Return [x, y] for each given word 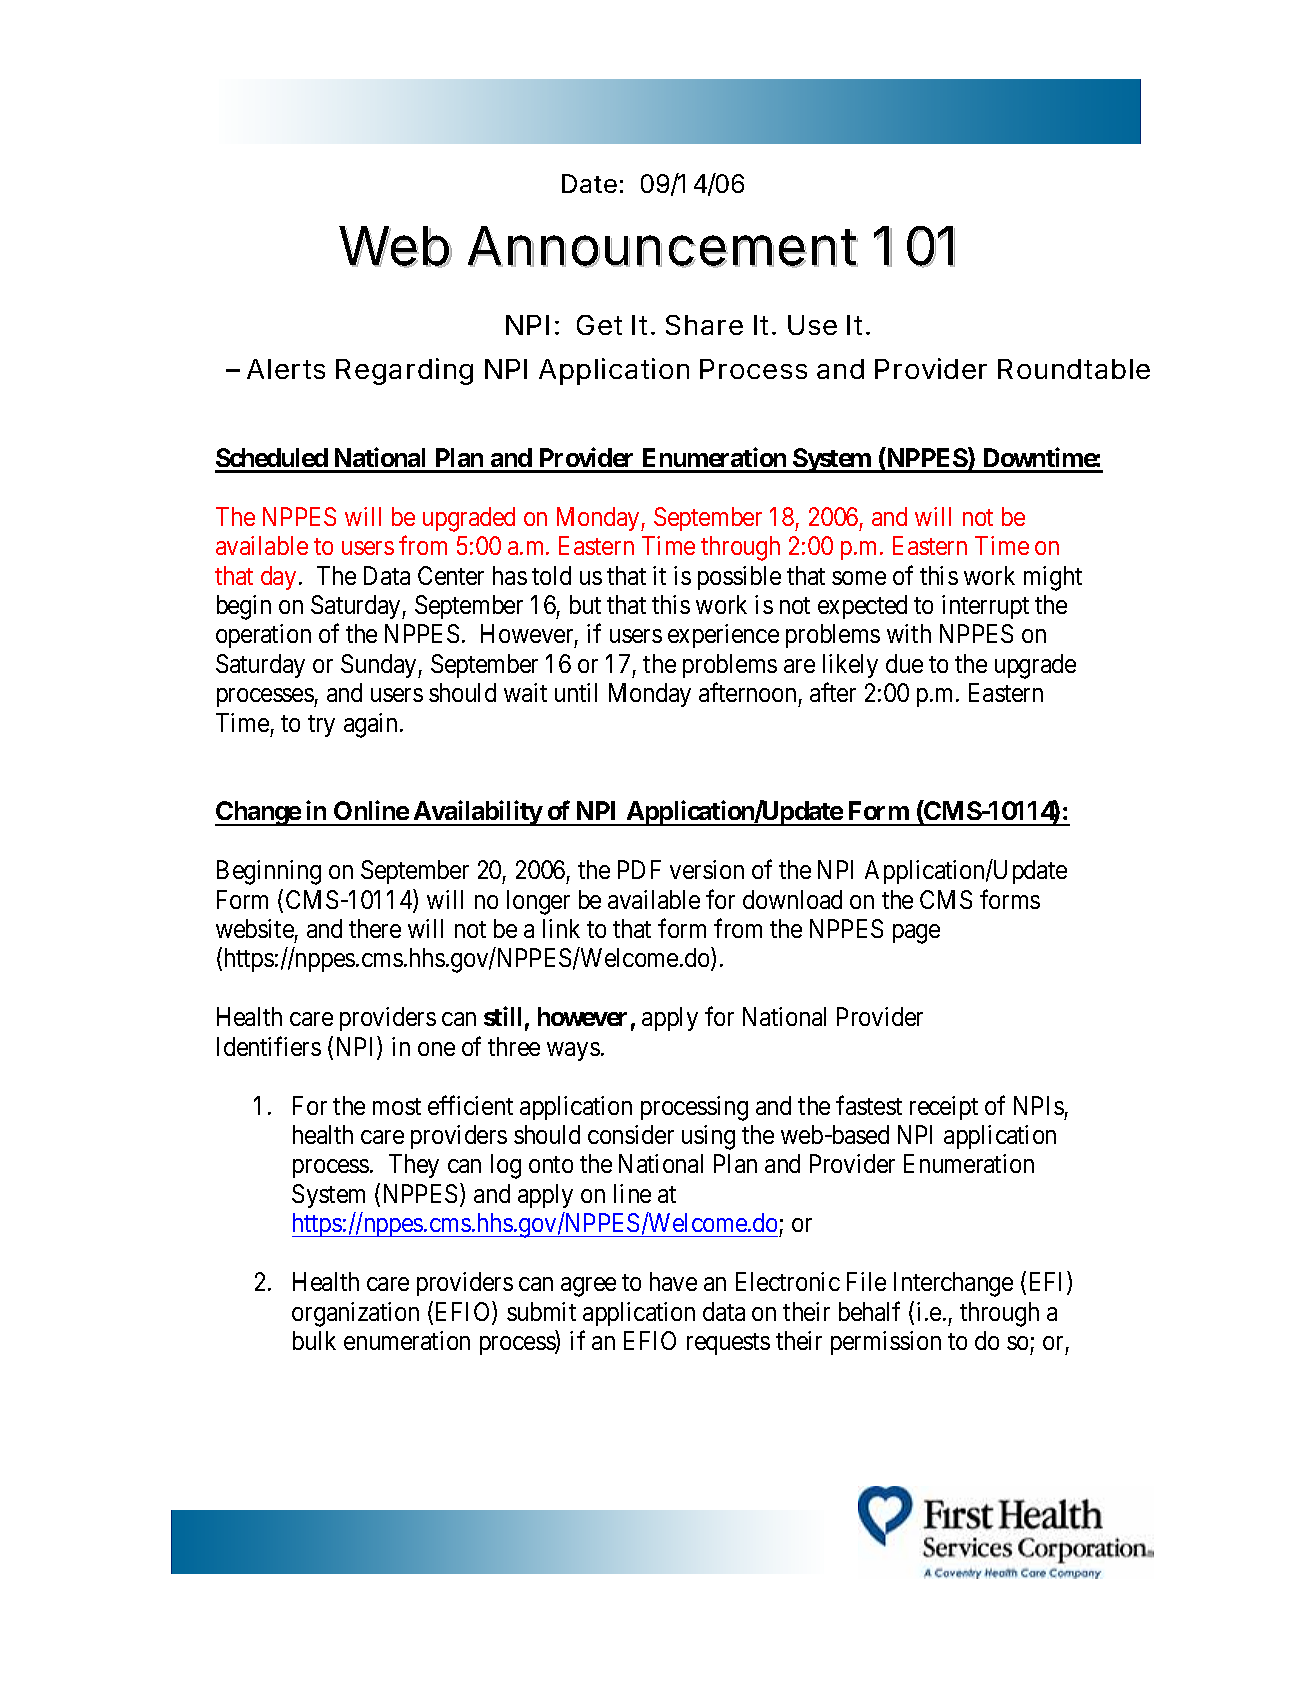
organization [355, 1314]
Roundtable [1074, 369]
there [375, 928]
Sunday [380, 666]
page [916, 934]
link [561, 928]
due [904, 663]
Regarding [404, 371]
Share [704, 325]
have [673, 1281]
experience [723, 636]
